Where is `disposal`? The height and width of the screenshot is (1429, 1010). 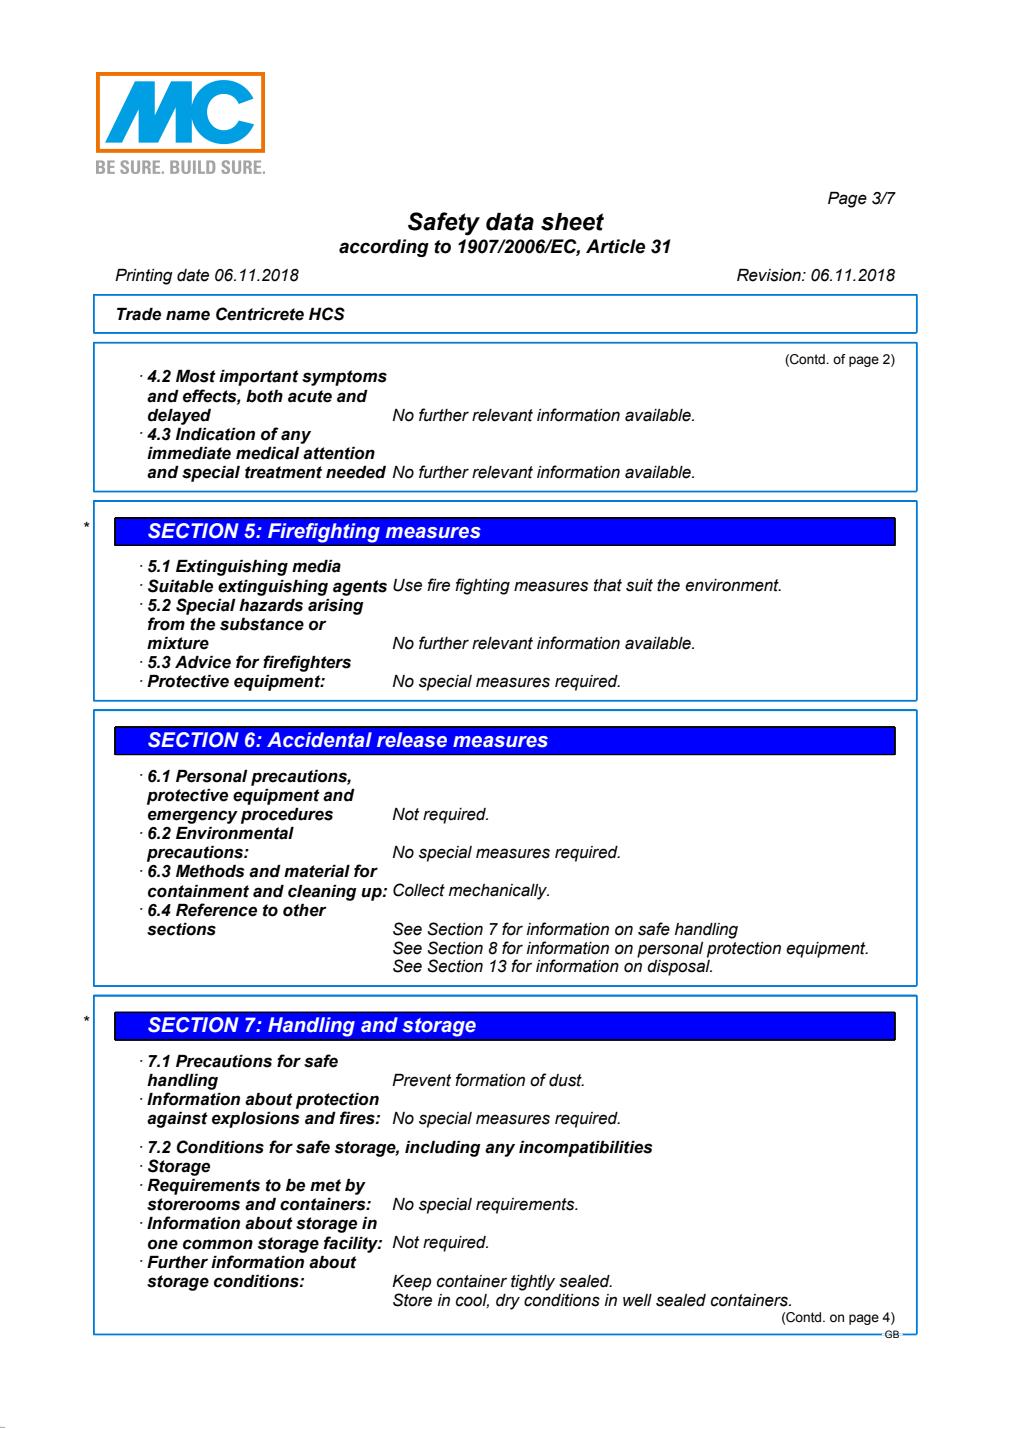 disposal is located at coordinates (679, 968).
